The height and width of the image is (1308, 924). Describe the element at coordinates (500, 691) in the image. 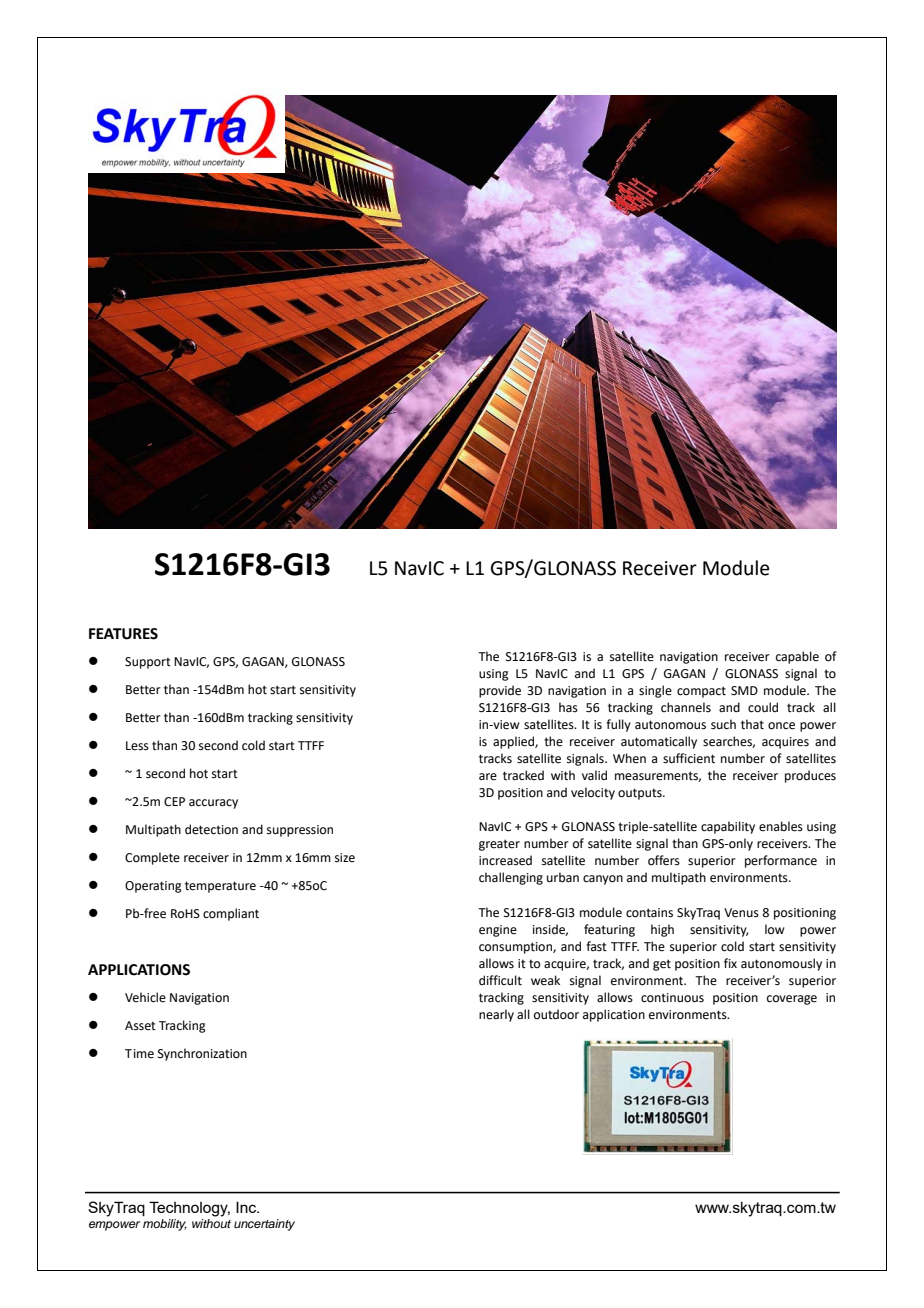

I see `provide` at that location.
